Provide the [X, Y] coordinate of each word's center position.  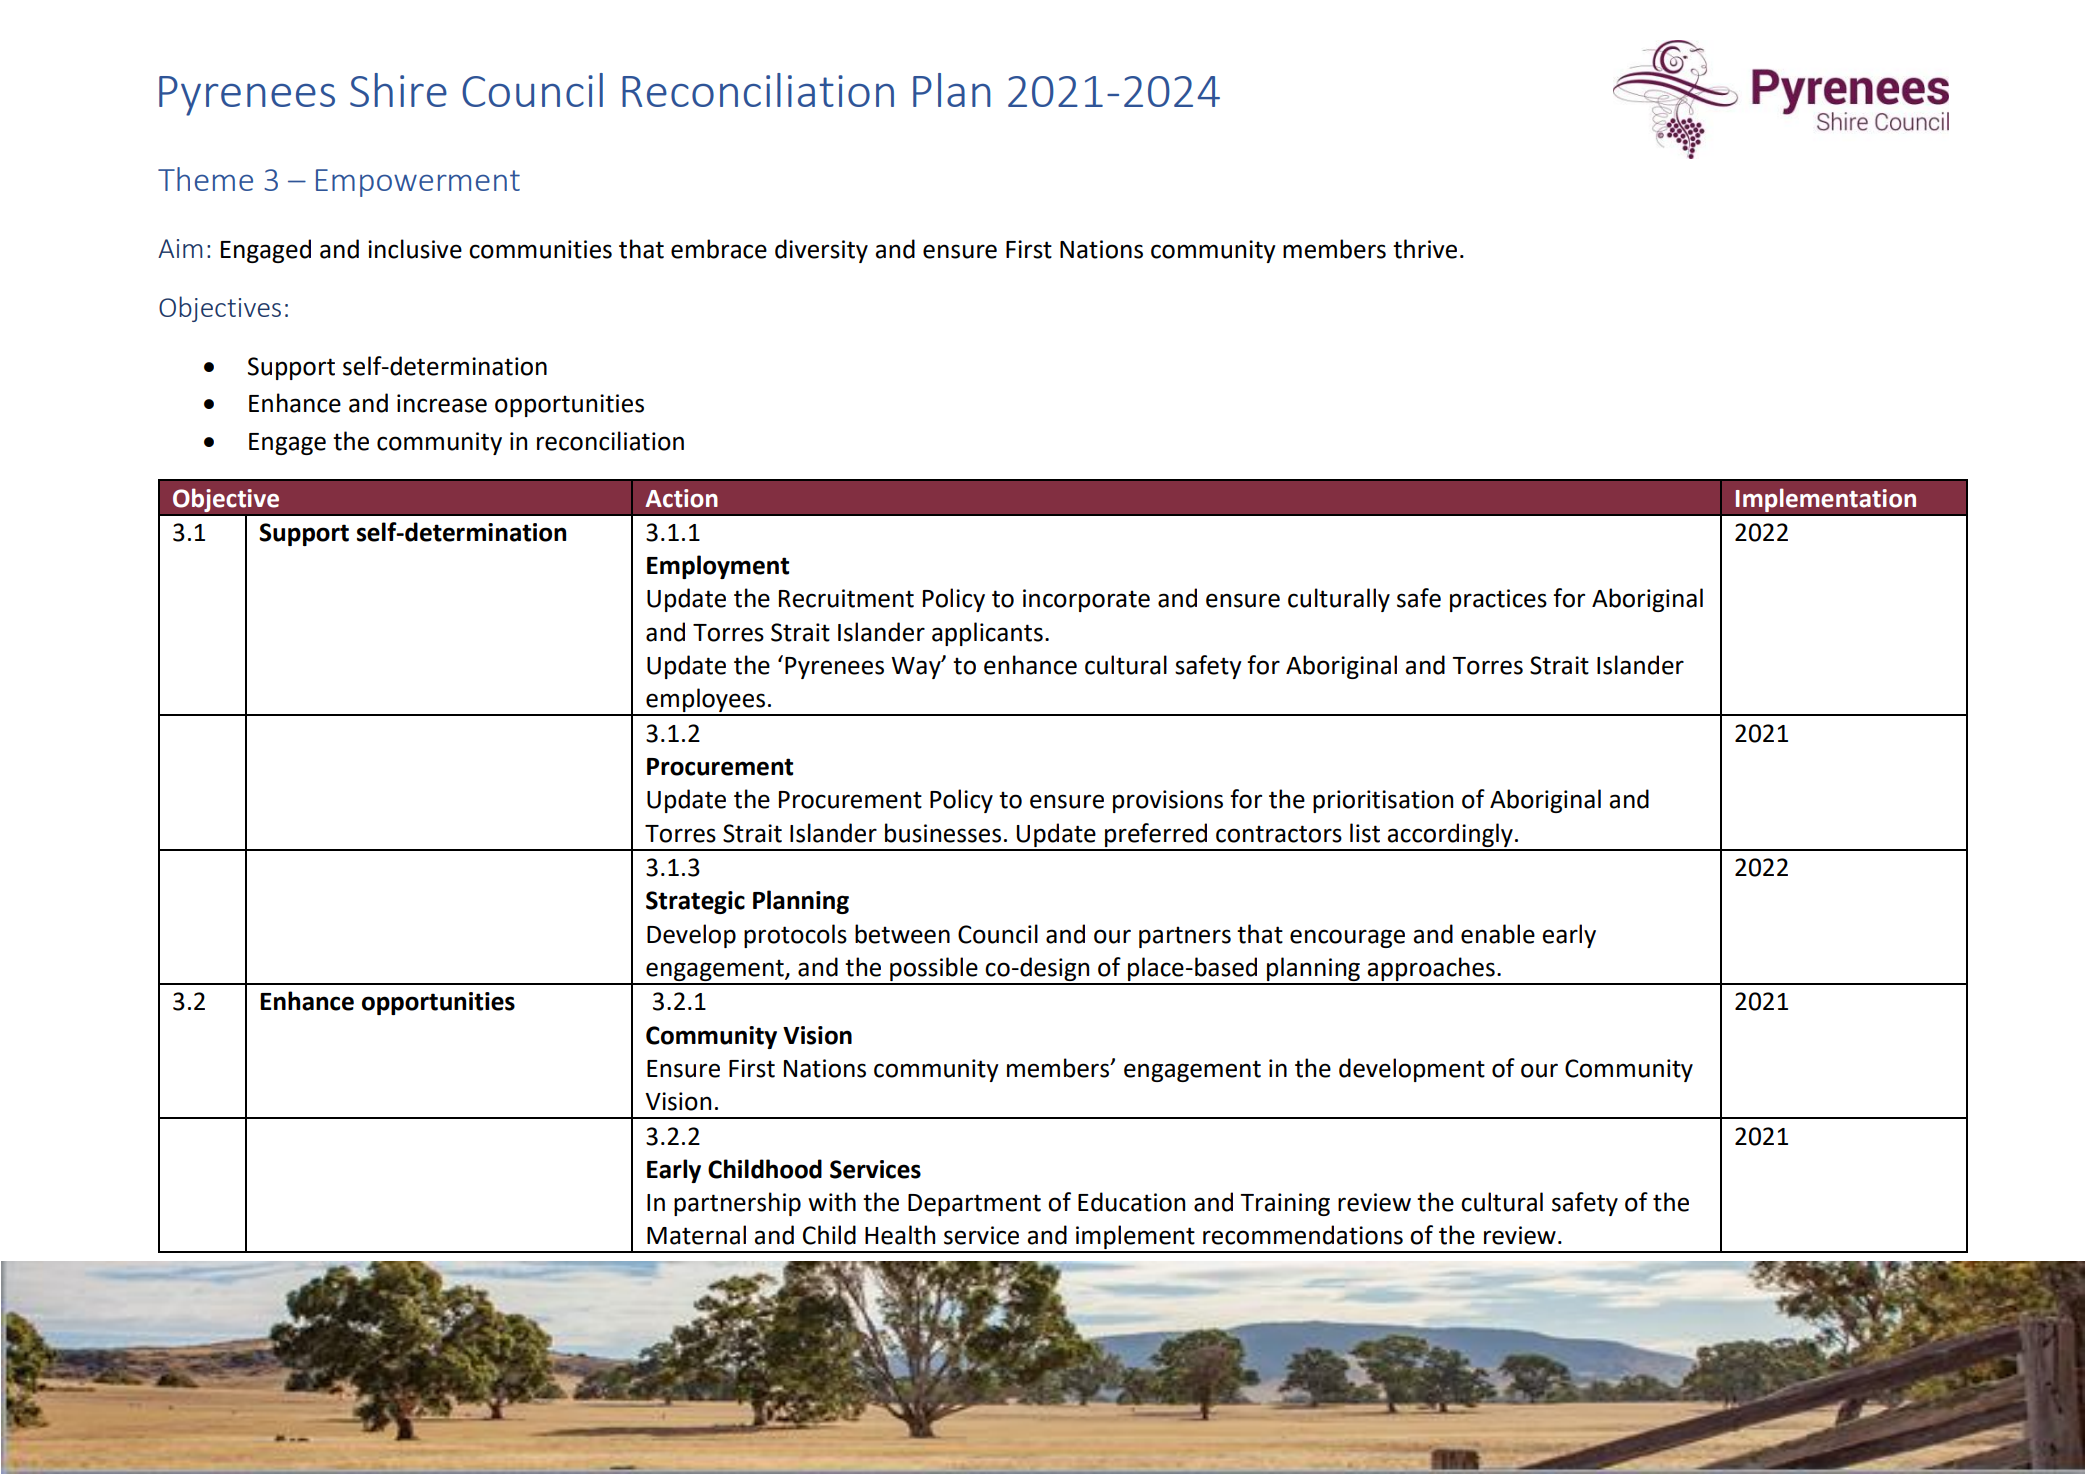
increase [442, 403]
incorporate [1086, 600]
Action [681, 498]
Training [1285, 1204]
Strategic [695, 902]
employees [706, 701]
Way [917, 668]
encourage [1347, 938]
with [832, 1202]
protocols [795, 936]
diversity [821, 251]
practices [1498, 600]
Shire [398, 90]
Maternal [696, 1235]
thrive [1425, 249]
